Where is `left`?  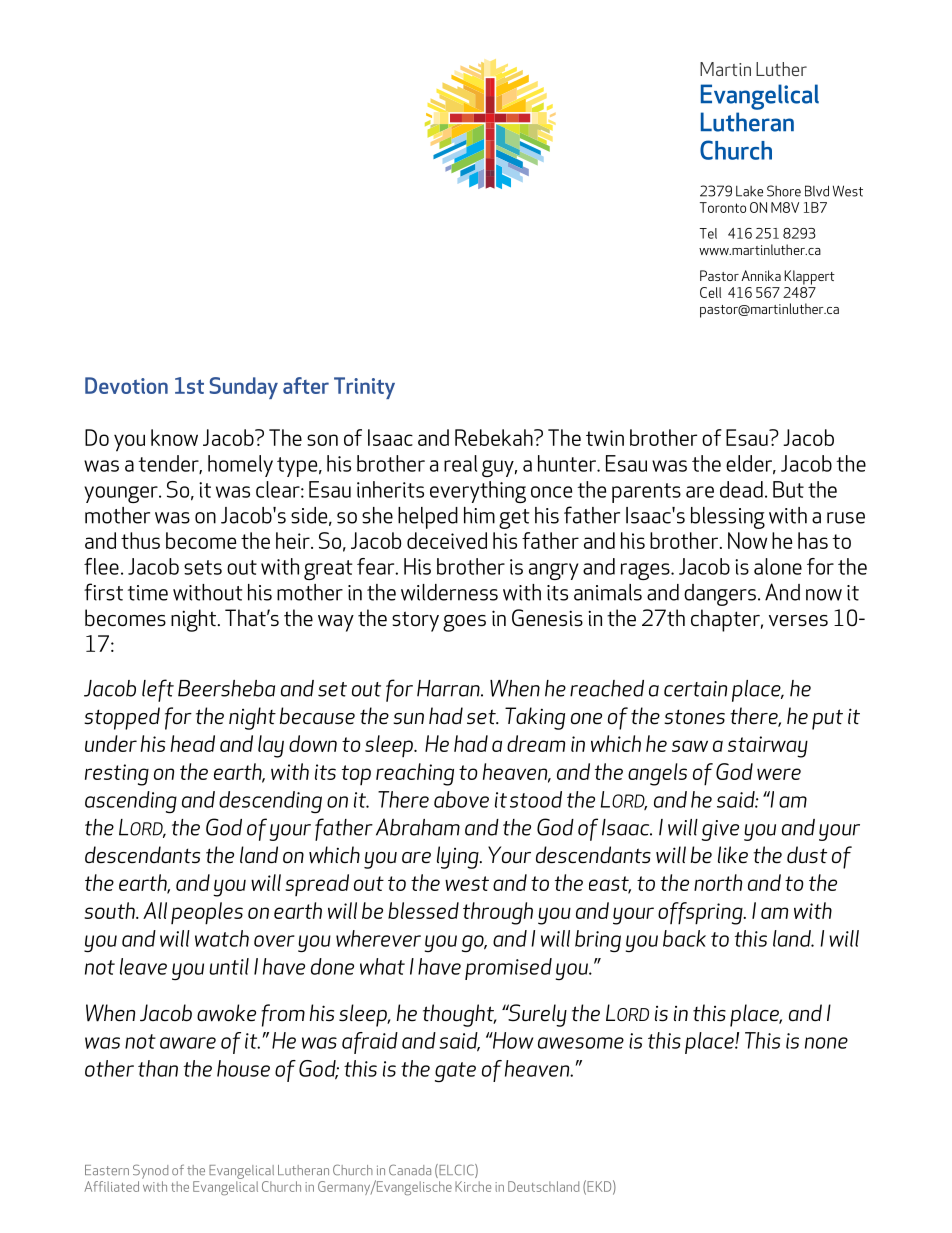
left is located at coordinates (158, 690).
